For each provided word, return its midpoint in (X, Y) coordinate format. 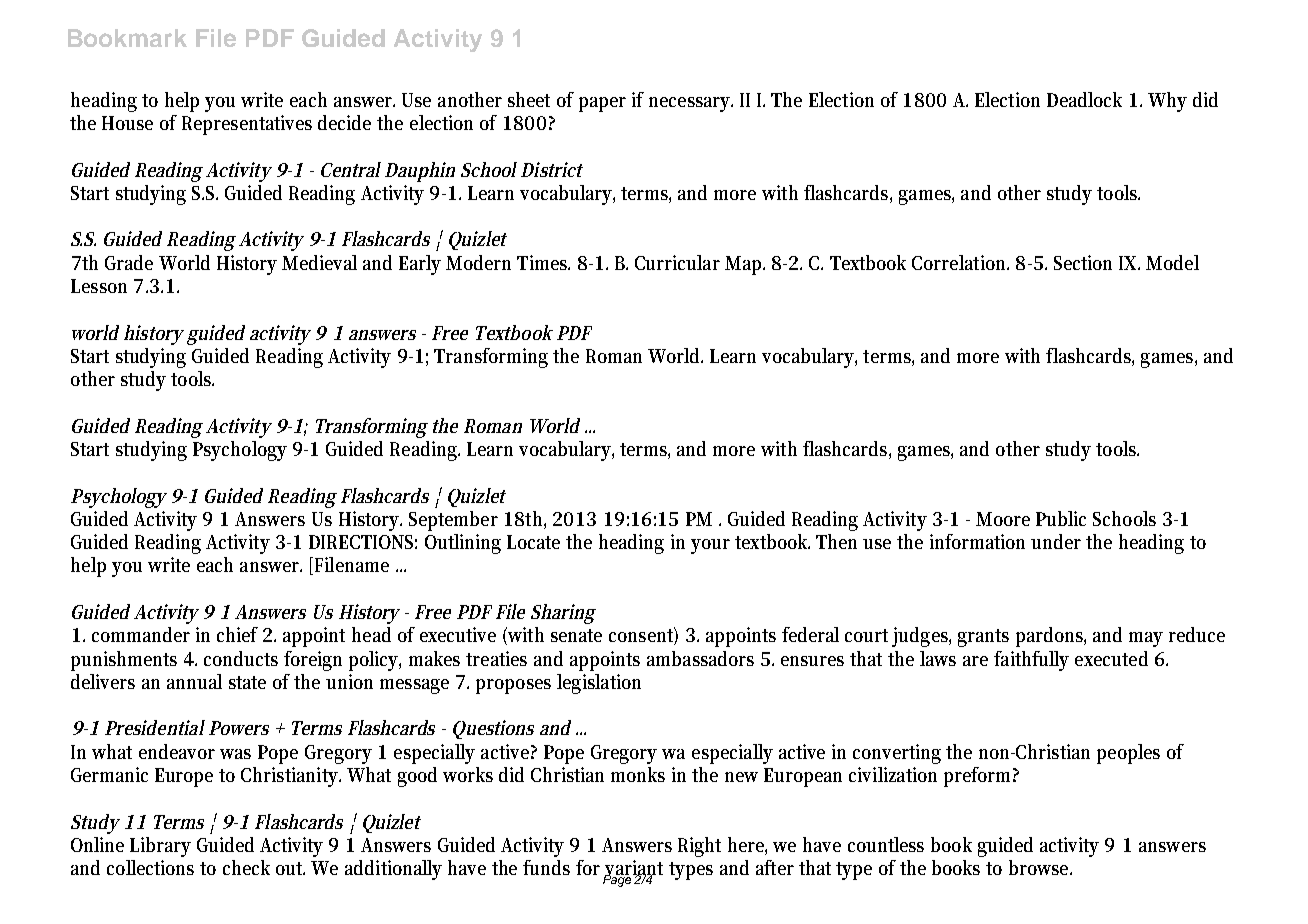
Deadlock (1084, 99)
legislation (599, 684)
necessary (691, 104)
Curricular (677, 262)
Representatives (247, 125)
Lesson (99, 286)
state (247, 682)
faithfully (1031, 661)
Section (1083, 262)
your (710, 546)
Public (1061, 518)
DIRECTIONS (363, 542)
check (246, 867)
